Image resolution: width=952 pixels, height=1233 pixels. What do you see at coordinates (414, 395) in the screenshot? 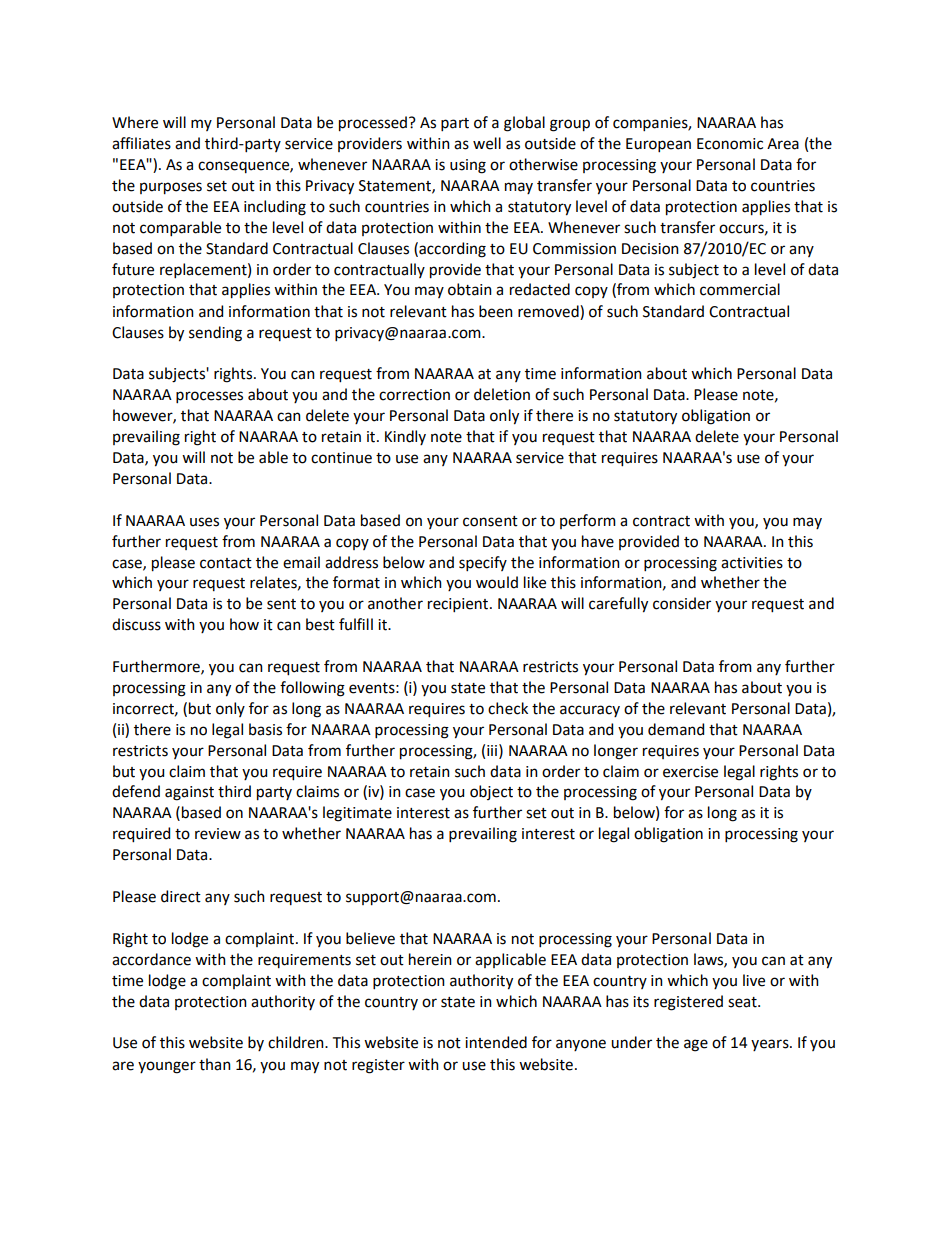
I see `correction` at bounding box center [414, 395].
